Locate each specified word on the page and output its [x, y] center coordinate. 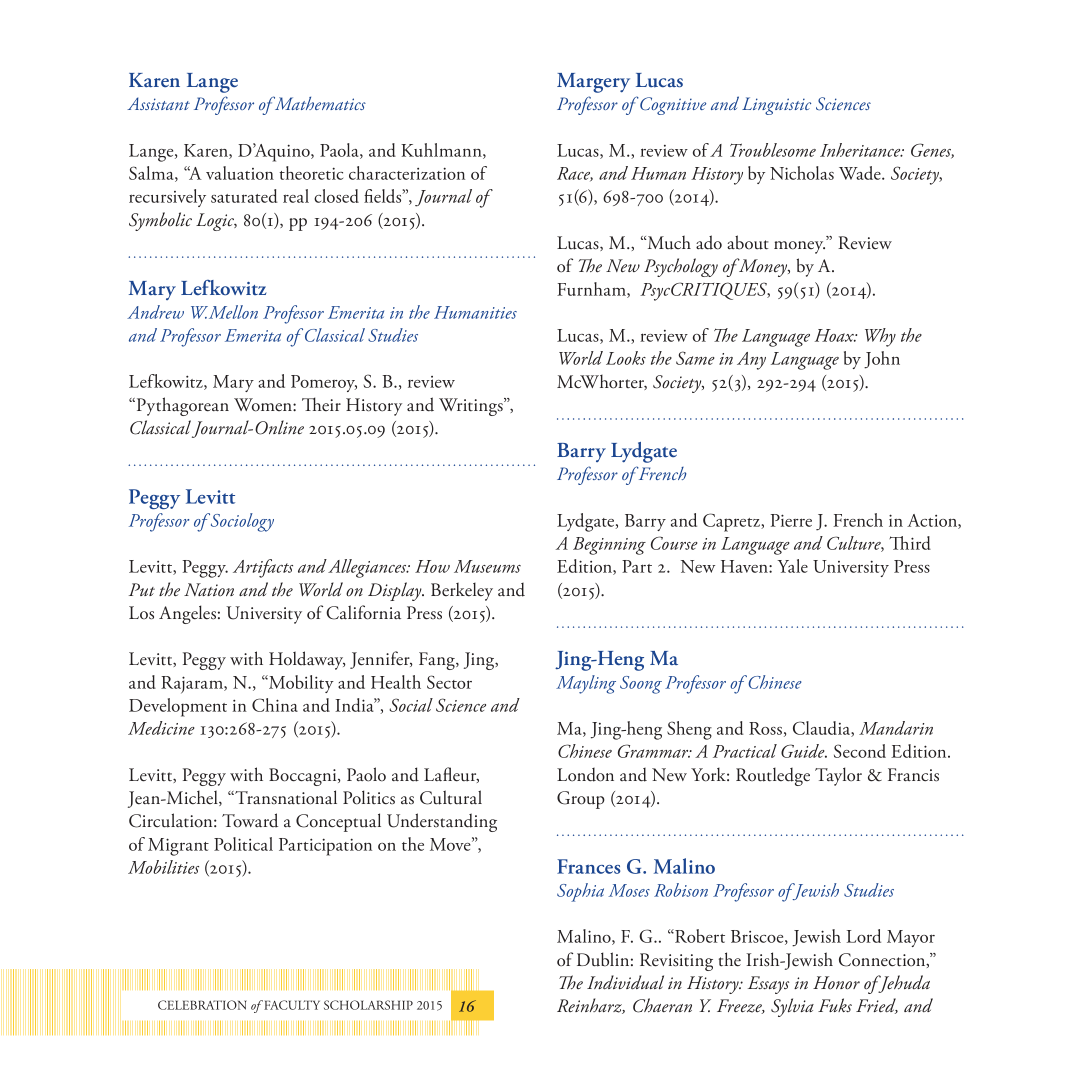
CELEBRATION [202, 1005]
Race [575, 174]
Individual [625, 982]
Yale [793, 566]
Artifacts [263, 568]
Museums [487, 566]
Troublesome [773, 150]
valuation [240, 173]
